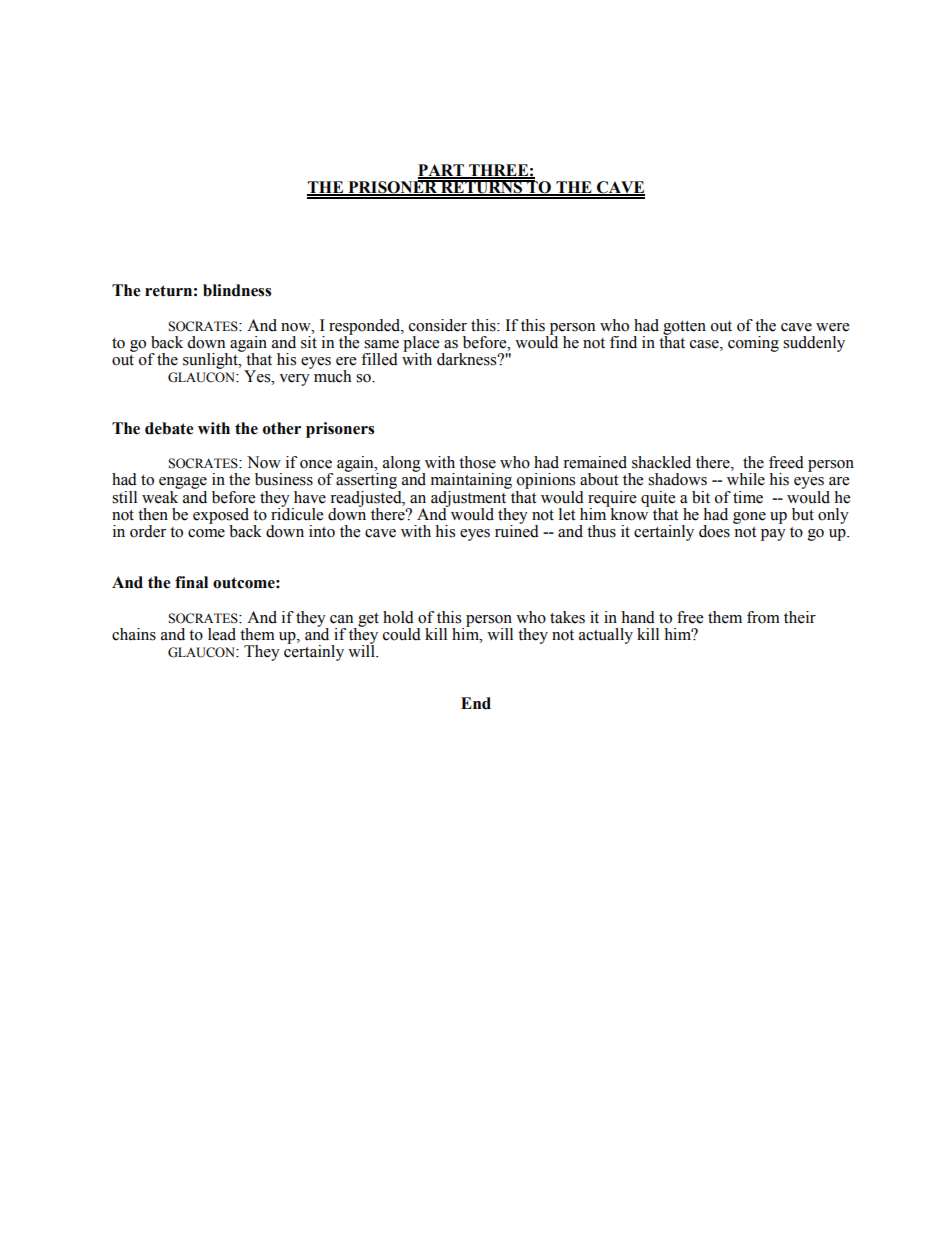  Describe the element at coordinates (222, 634) in the screenshot. I see `lead` at that location.
